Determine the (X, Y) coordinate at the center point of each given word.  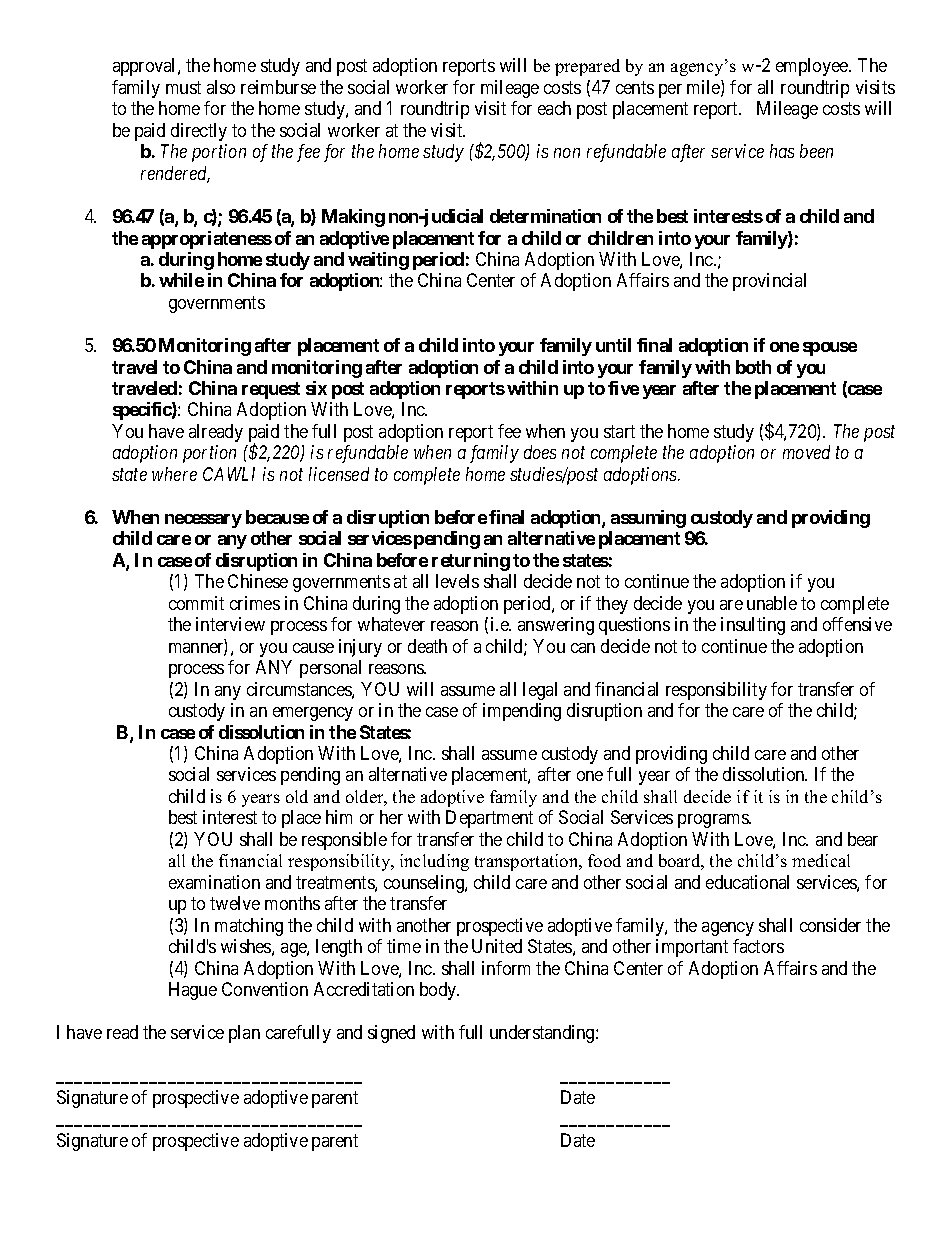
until (613, 345)
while (181, 280)
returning (471, 562)
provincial (769, 282)
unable (772, 603)
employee (813, 67)
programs (714, 821)
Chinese (258, 581)
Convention (265, 989)
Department (489, 819)
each (554, 108)
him (339, 817)
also (221, 87)
